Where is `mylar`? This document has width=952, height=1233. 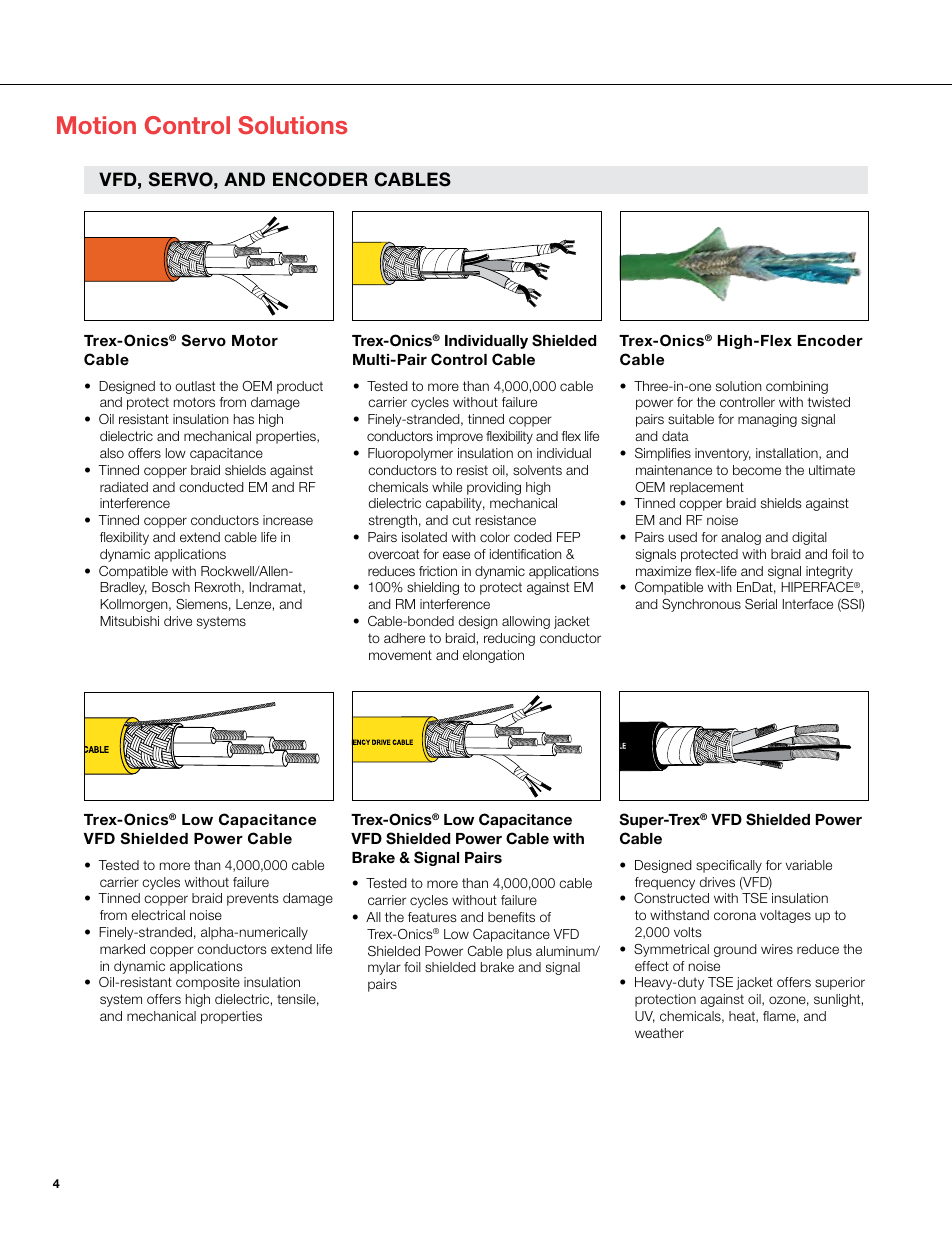 mylar is located at coordinates (384, 968).
